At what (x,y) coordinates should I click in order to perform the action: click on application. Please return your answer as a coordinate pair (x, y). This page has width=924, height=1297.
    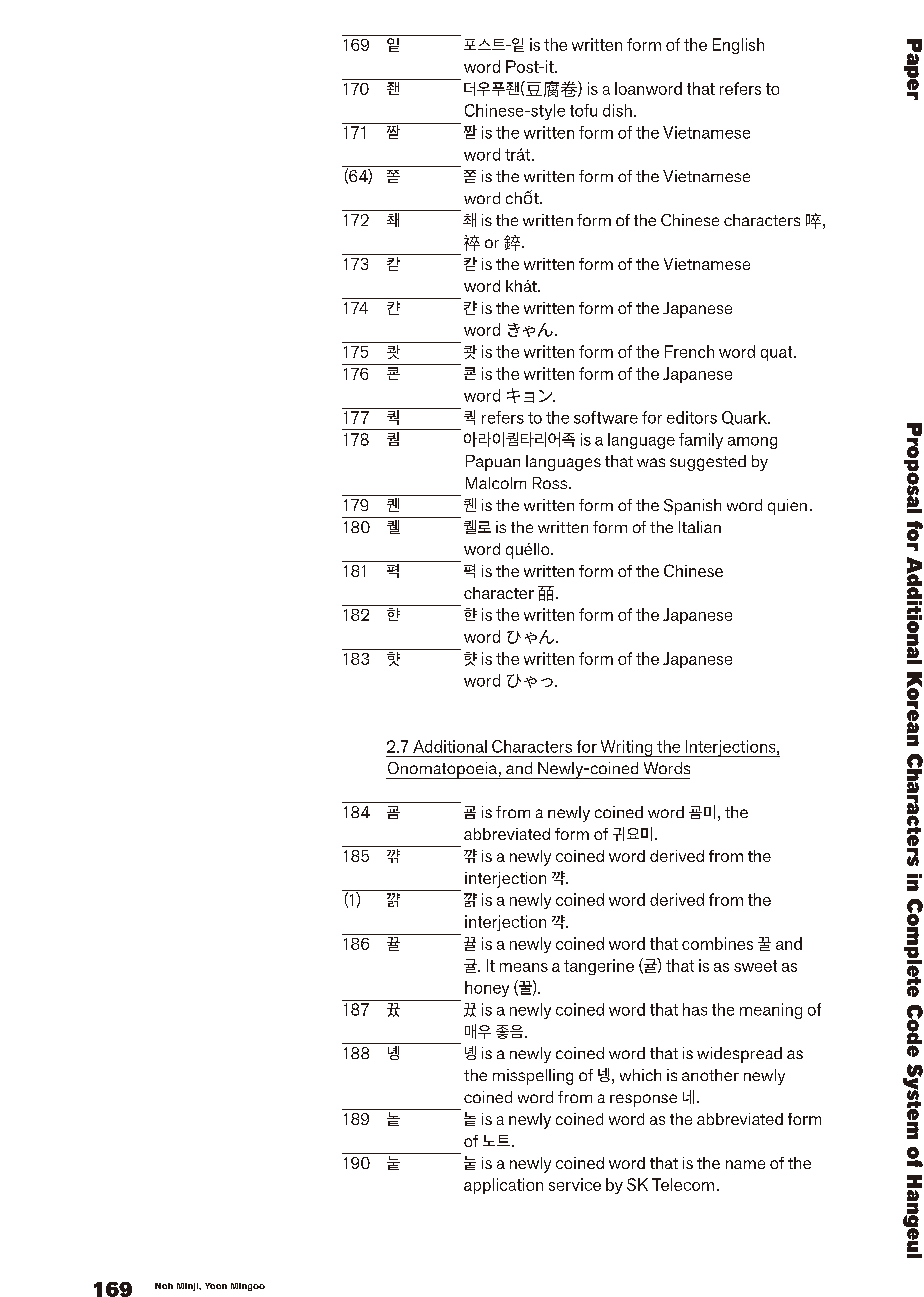
    Looking at the image, I should click on (503, 1186).
